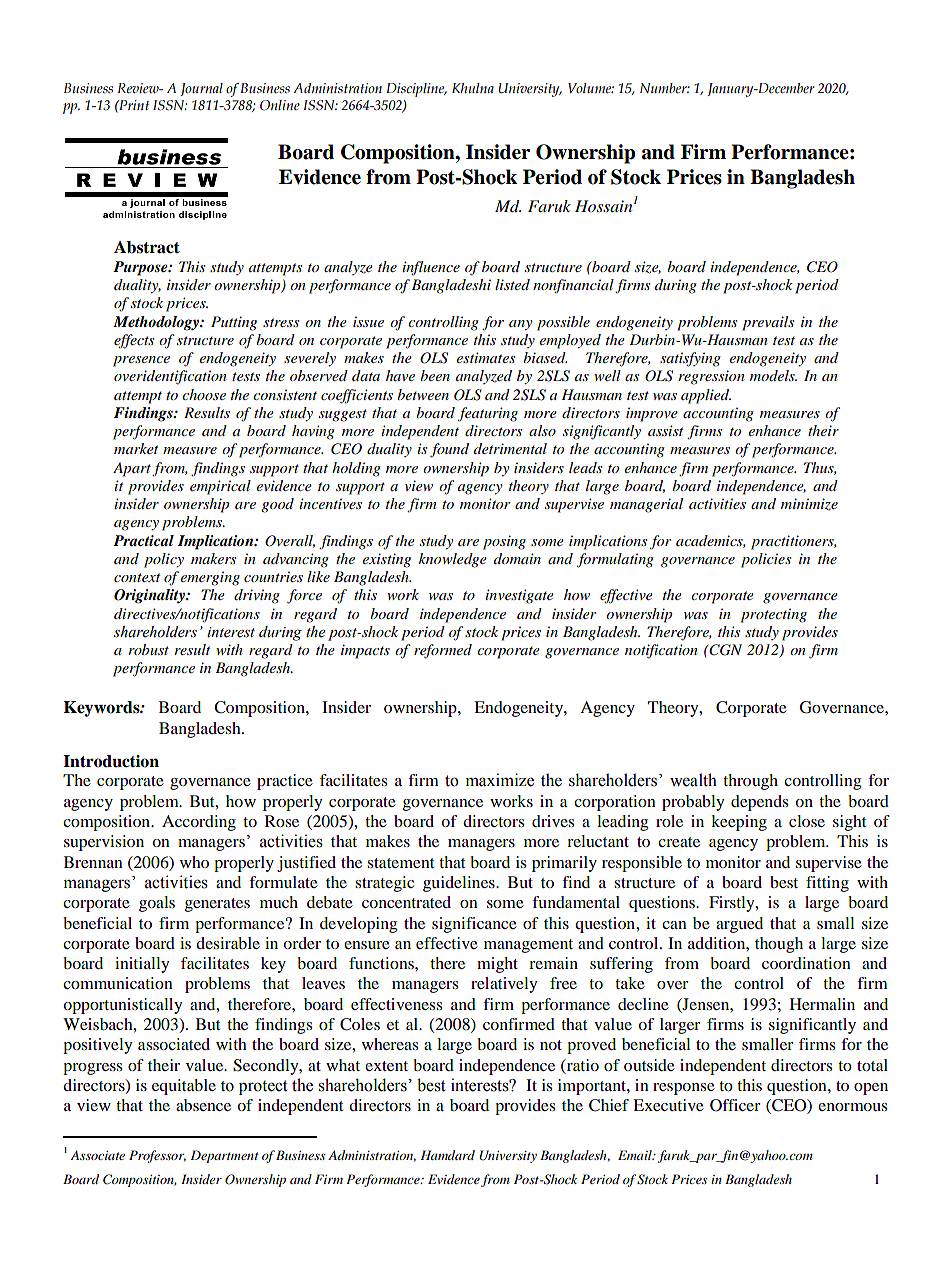 This page has height=1270, width=952. I want to click on Volume, so click(591, 88).
